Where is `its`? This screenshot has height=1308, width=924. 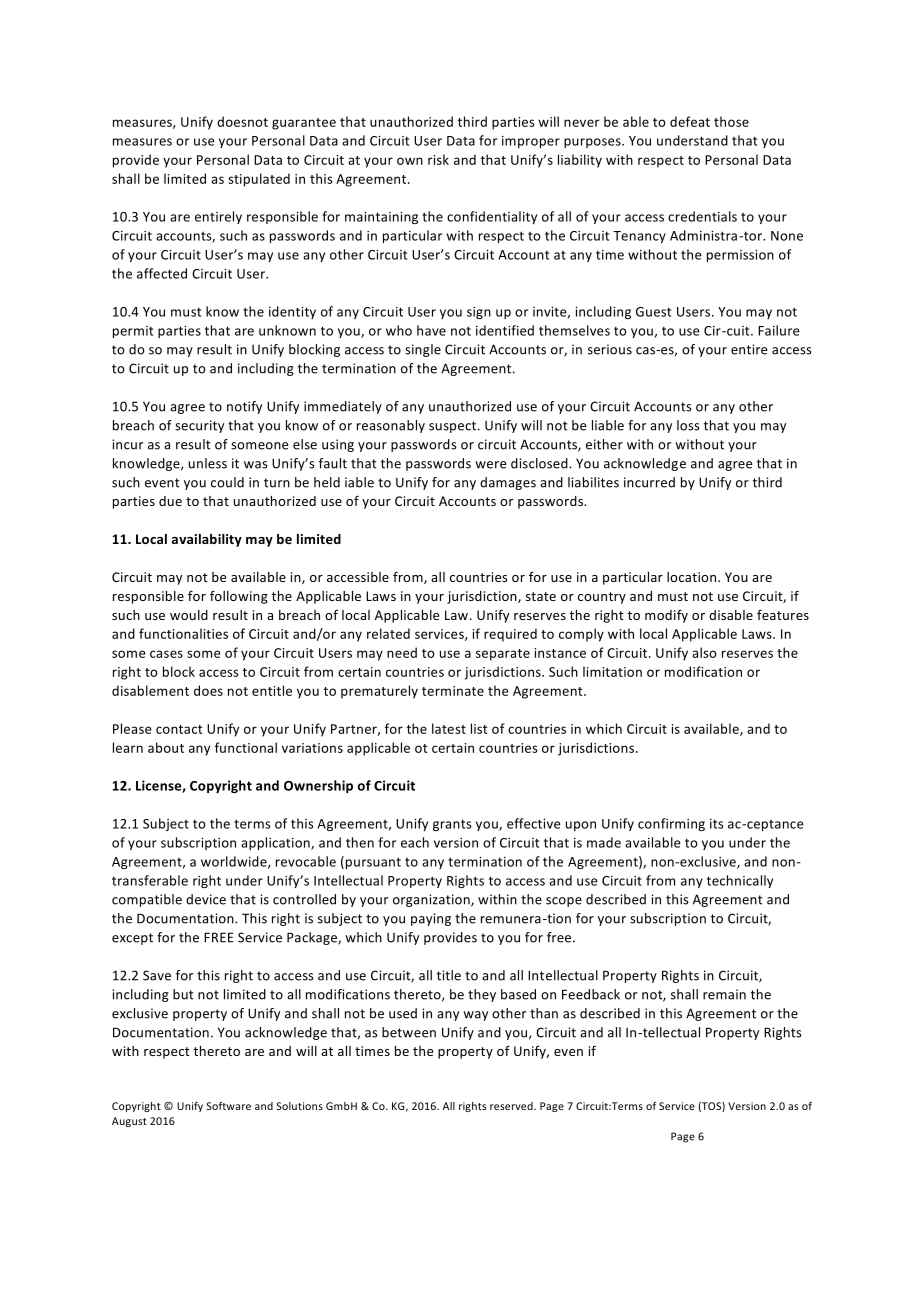
its is located at coordinates (717, 824).
